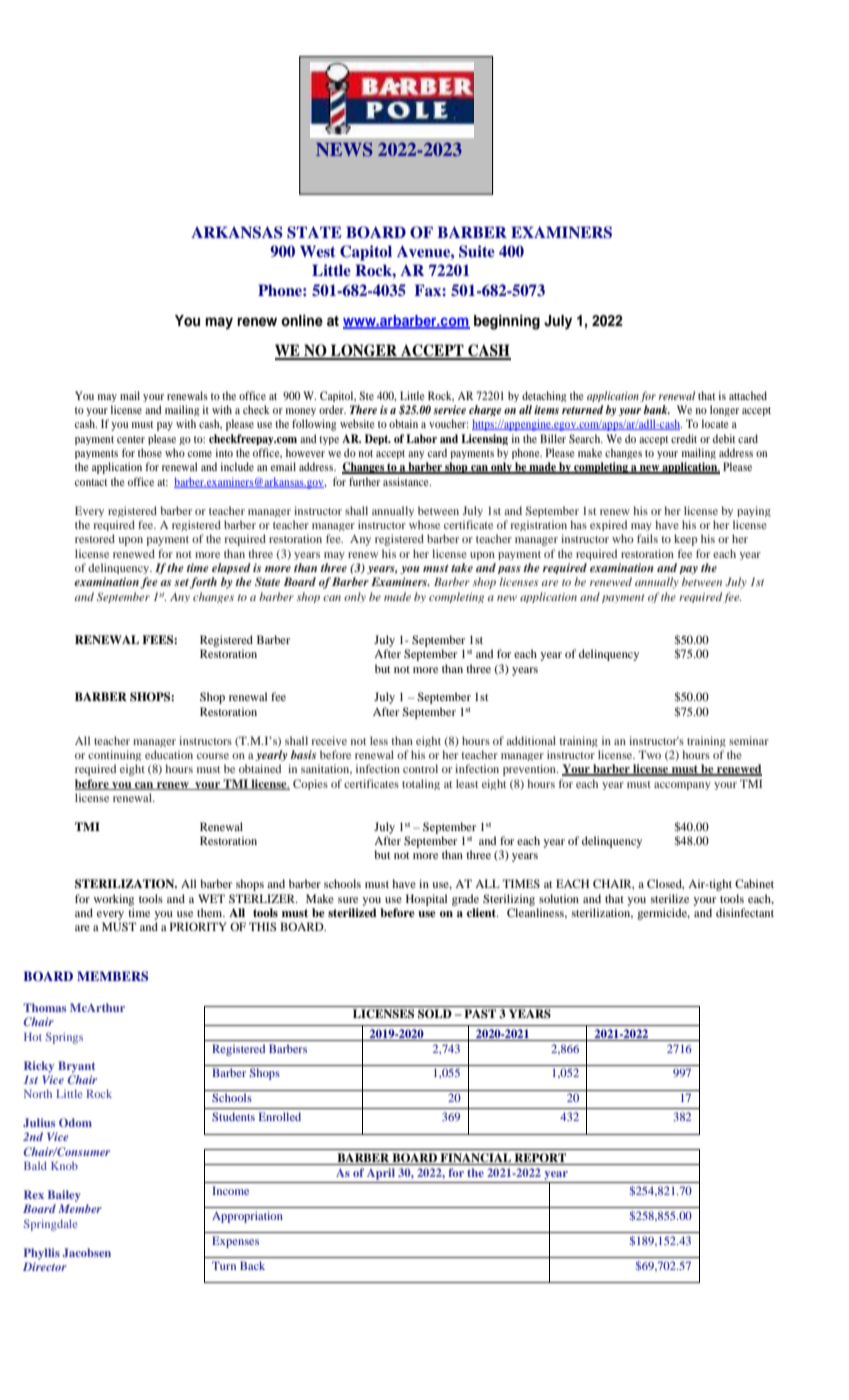 The image size is (849, 1400). I want to click on NEWS, so click(344, 149).
